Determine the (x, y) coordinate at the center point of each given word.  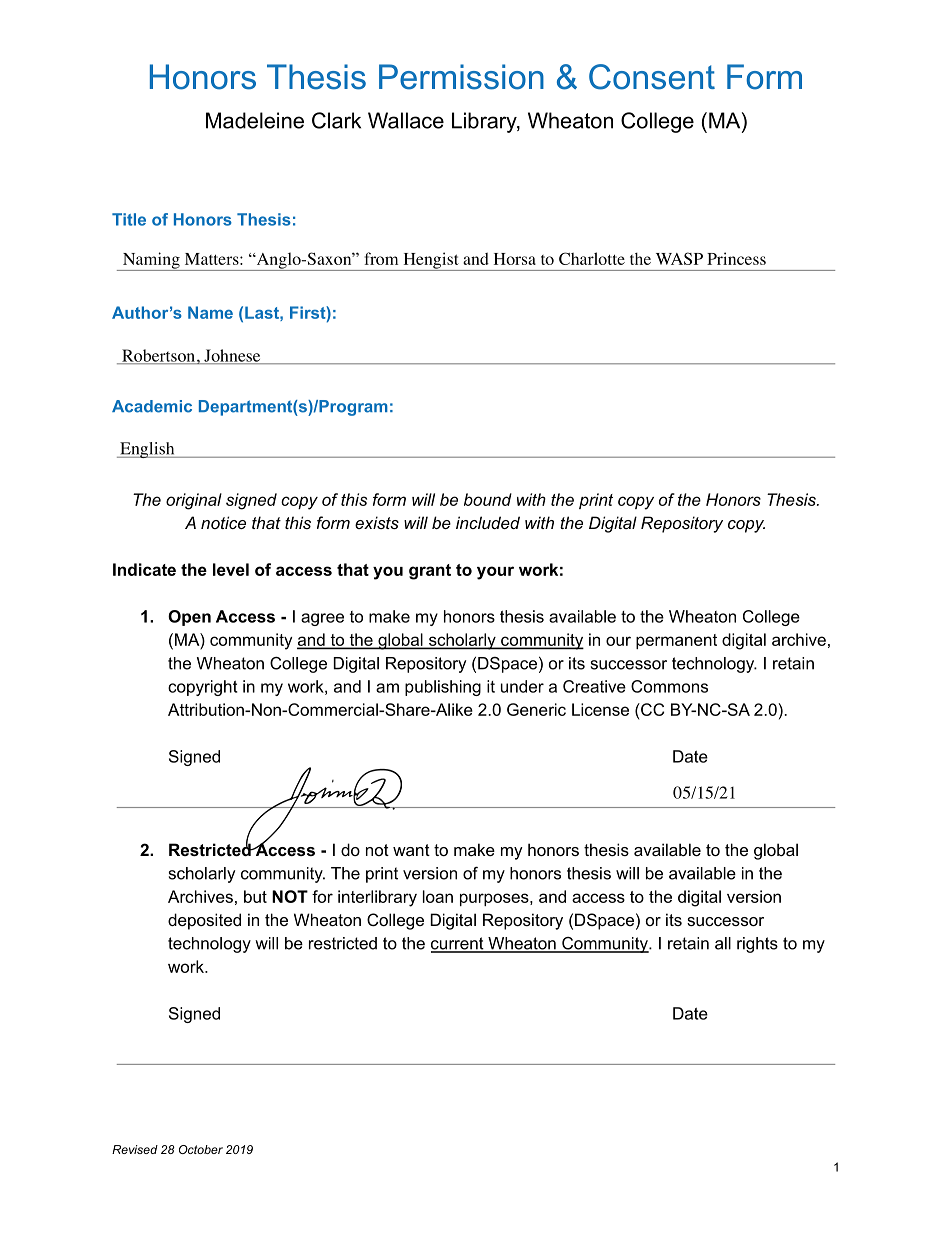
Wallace (406, 120)
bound (488, 499)
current (458, 944)
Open (189, 618)
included (488, 522)
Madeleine (255, 120)
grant (430, 572)
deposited (204, 921)
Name (210, 312)
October (201, 1149)
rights (757, 945)
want (411, 850)
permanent (676, 641)
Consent (652, 77)
